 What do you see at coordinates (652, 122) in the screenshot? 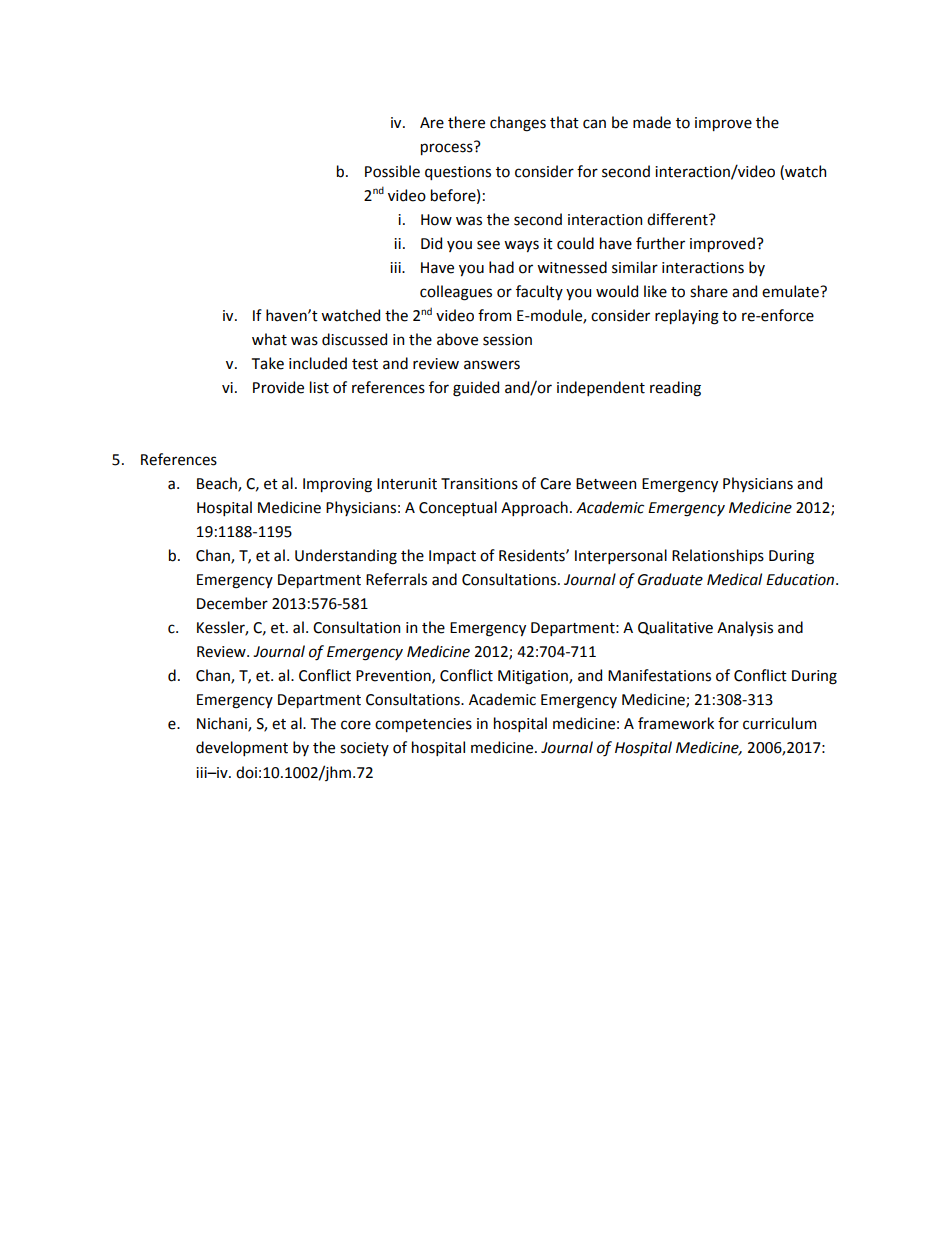
I see `made` at bounding box center [652, 122].
